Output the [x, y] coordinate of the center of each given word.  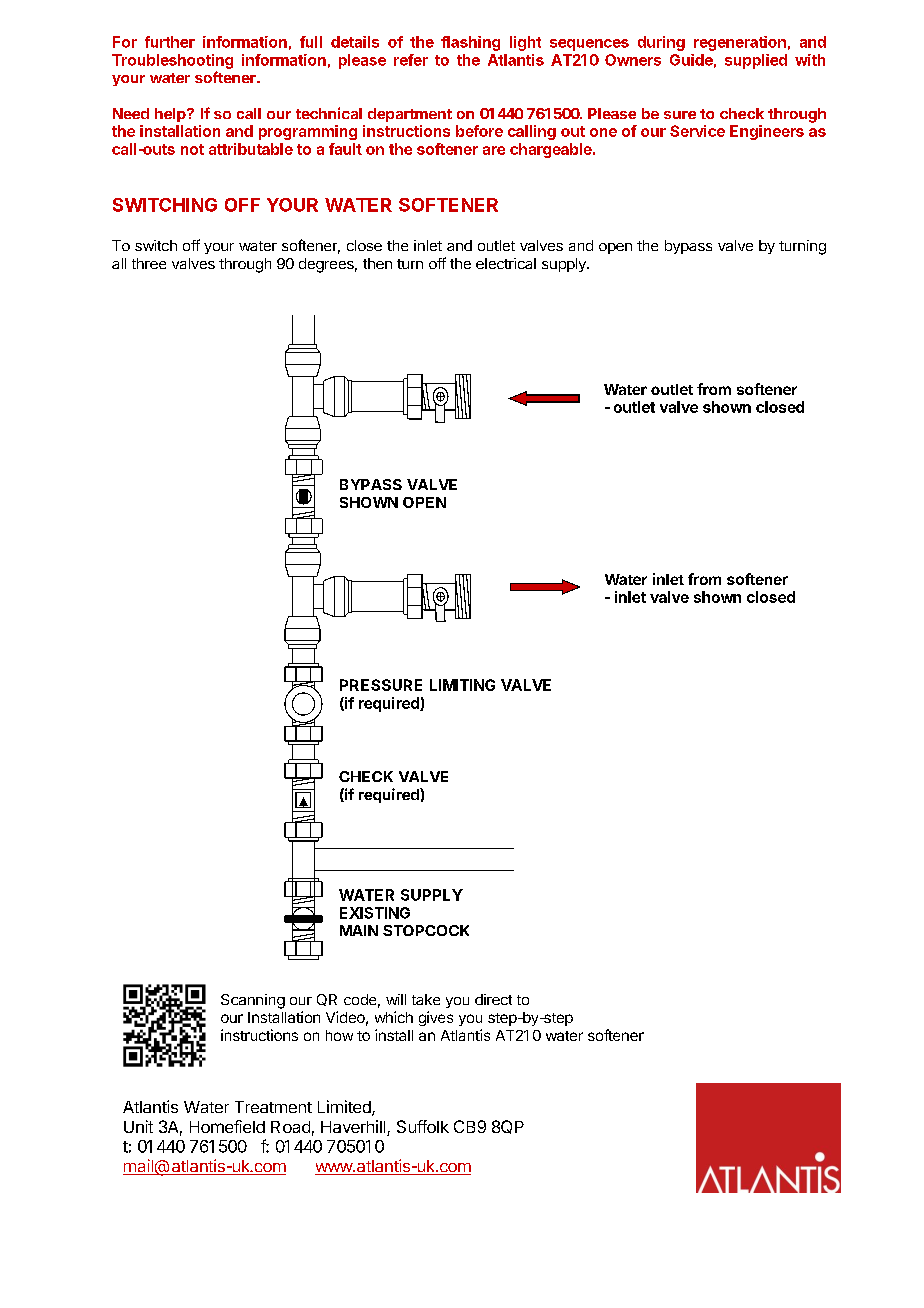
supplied [756, 61]
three [149, 263]
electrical [506, 263]
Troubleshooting [172, 61]
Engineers [767, 132]
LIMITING [462, 685]
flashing [470, 43]
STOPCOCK [426, 930]
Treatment [273, 1107]
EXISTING [375, 913]
